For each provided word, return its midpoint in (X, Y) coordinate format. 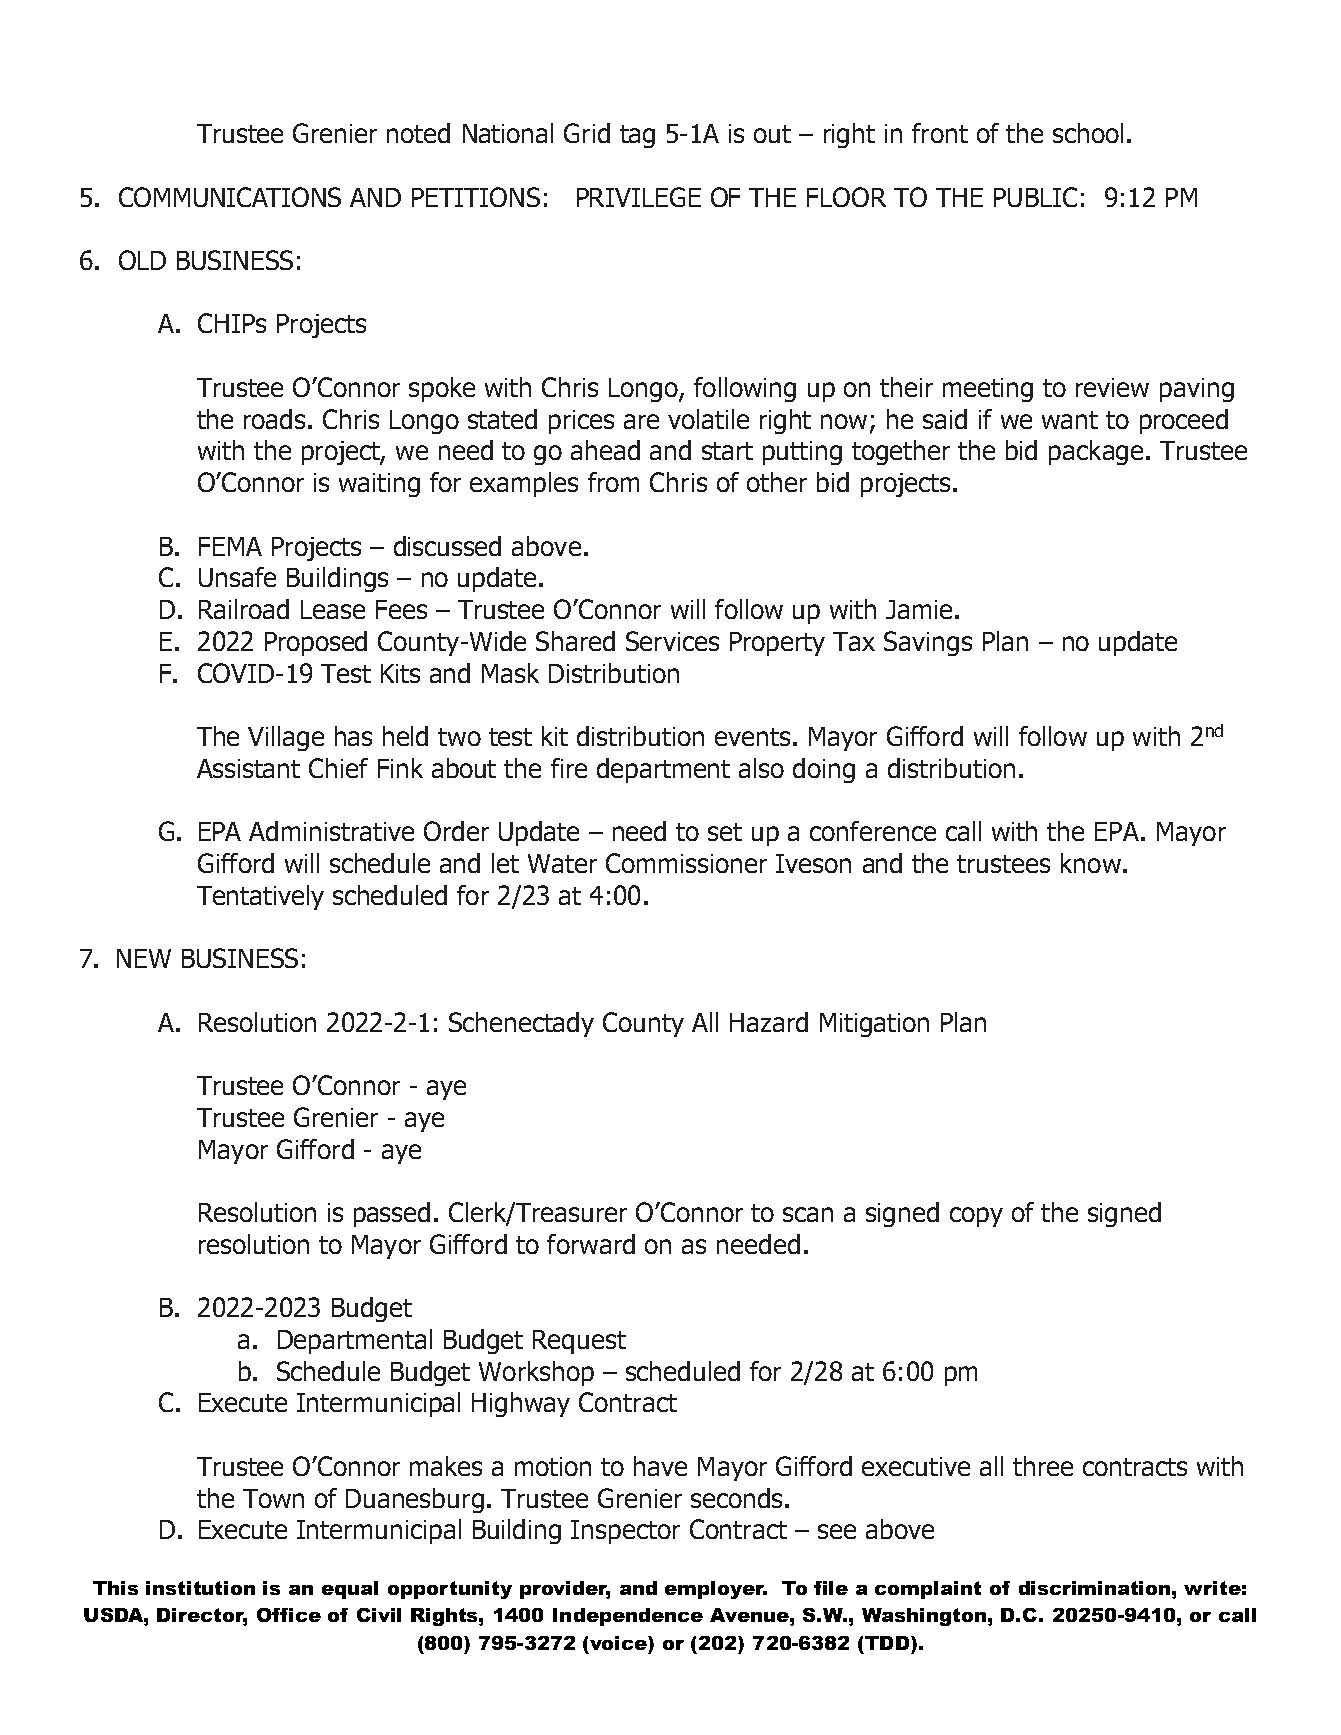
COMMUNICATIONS (230, 197)
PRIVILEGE (639, 197)
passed (392, 1214)
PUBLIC (1035, 197)
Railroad (244, 609)
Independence (628, 1617)
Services (672, 641)
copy (976, 1217)
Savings (928, 643)
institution (200, 1588)
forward (591, 1244)
